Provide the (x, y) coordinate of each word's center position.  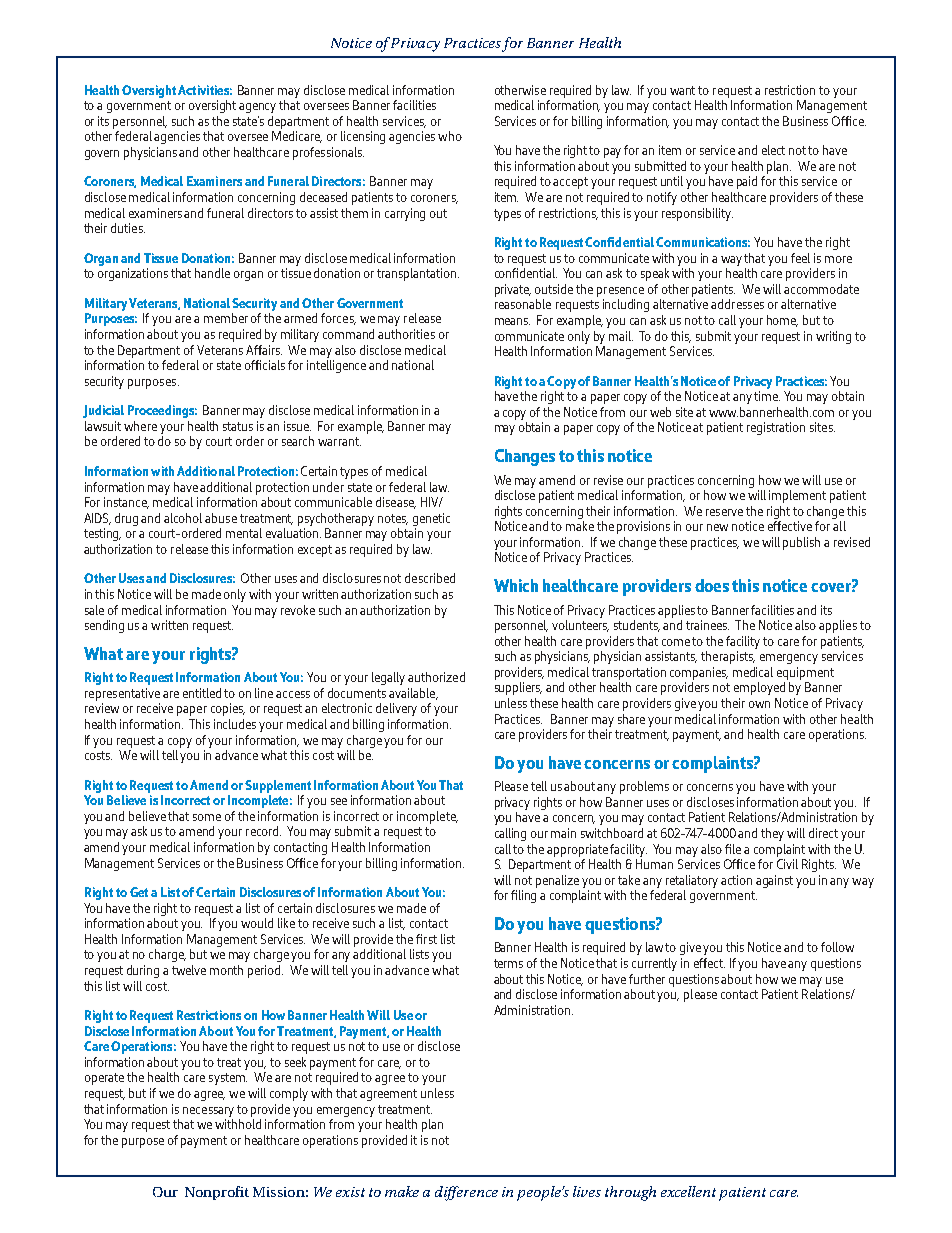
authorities (406, 334)
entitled (202, 693)
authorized (436, 677)
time (767, 396)
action (736, 880)
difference (466, 1193)
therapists (728, 657)
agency (257, 108)
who (450, 136)
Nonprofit (217, 1193)
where (140, 426)
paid (747, 182)
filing (523, 896)
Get (139, 892)
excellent (688, 1191)
